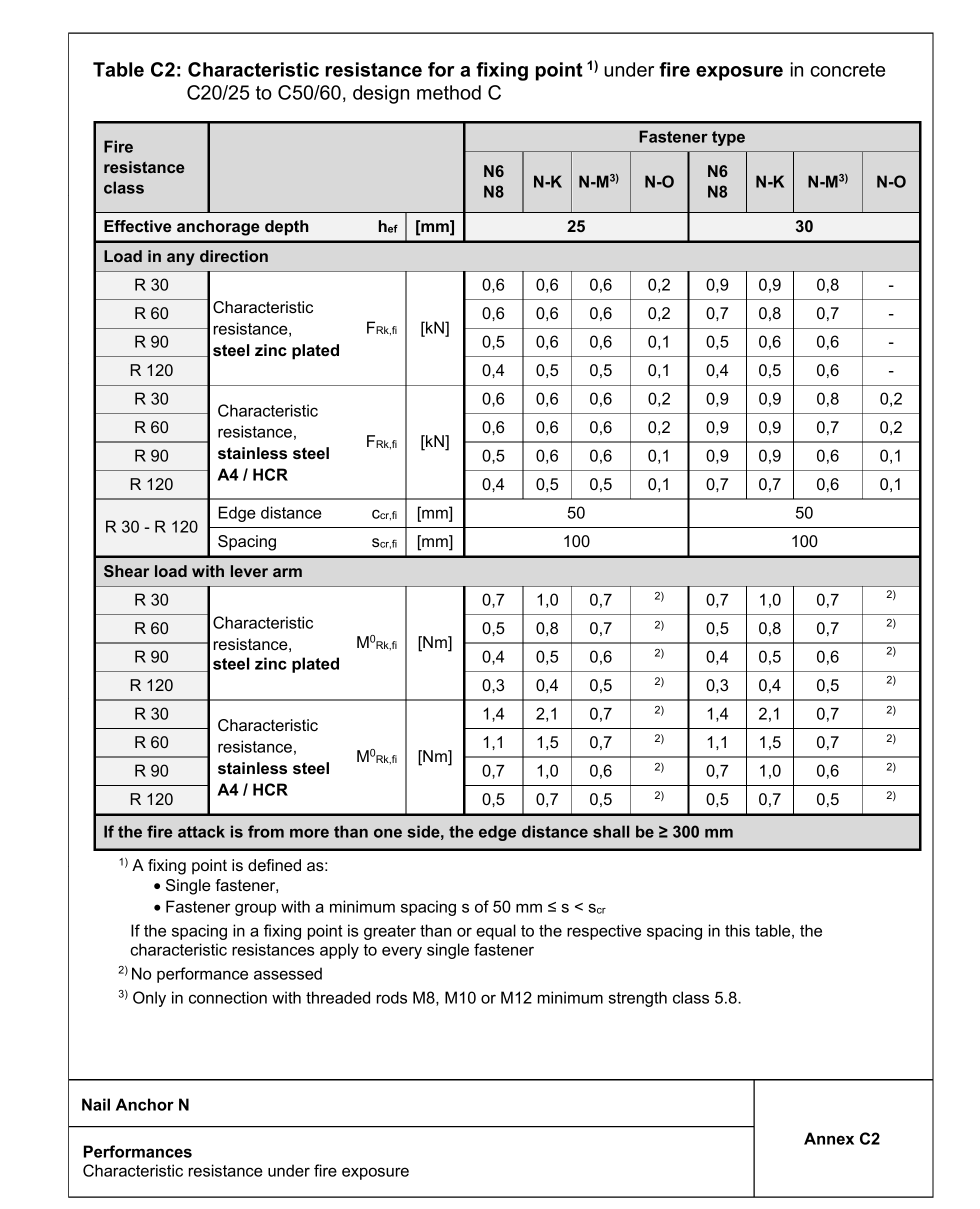  I want to click on this, so click(737, 930).
